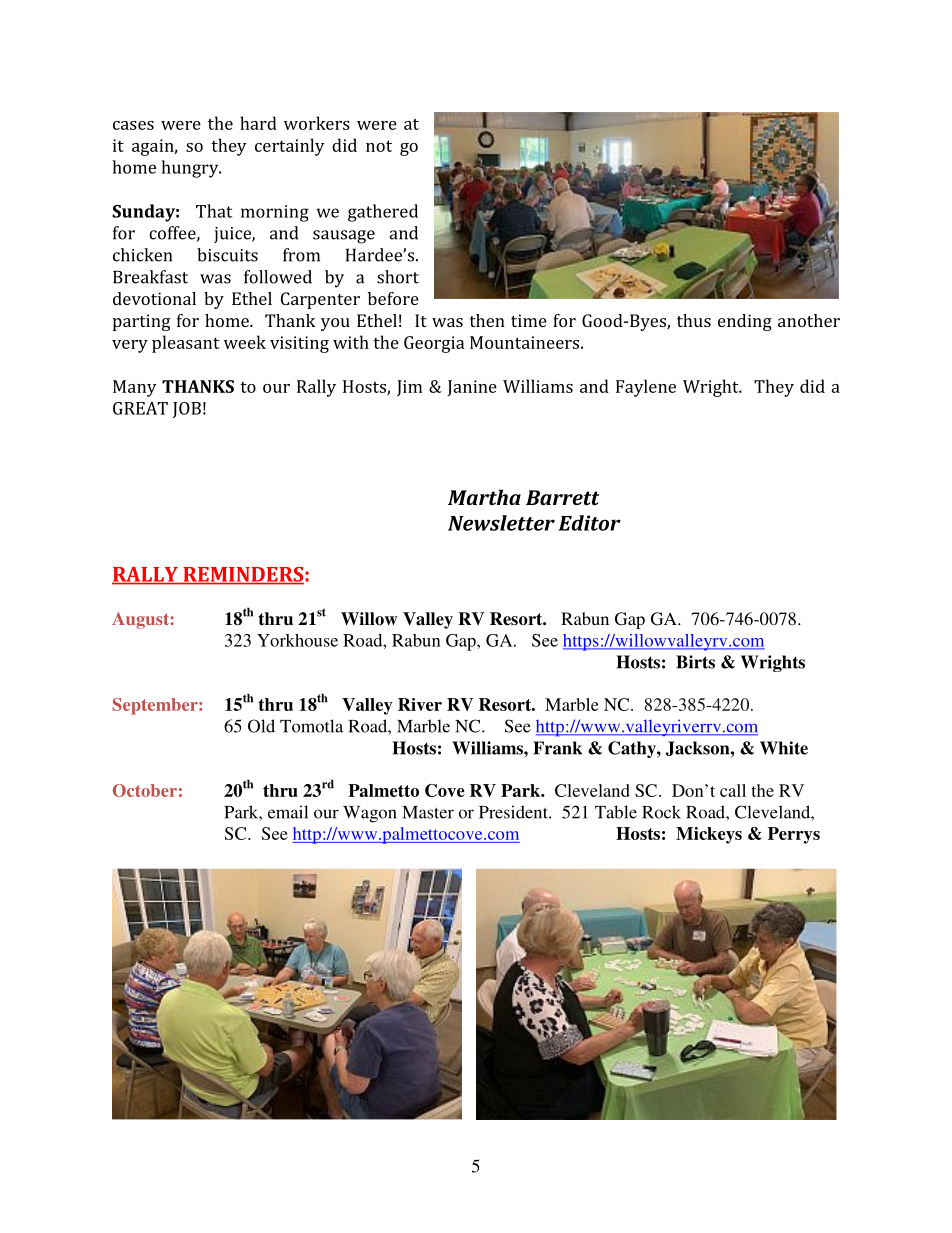 The height and width of the document is (1233, 952). I want to click on hungry, so click(191, 169).
